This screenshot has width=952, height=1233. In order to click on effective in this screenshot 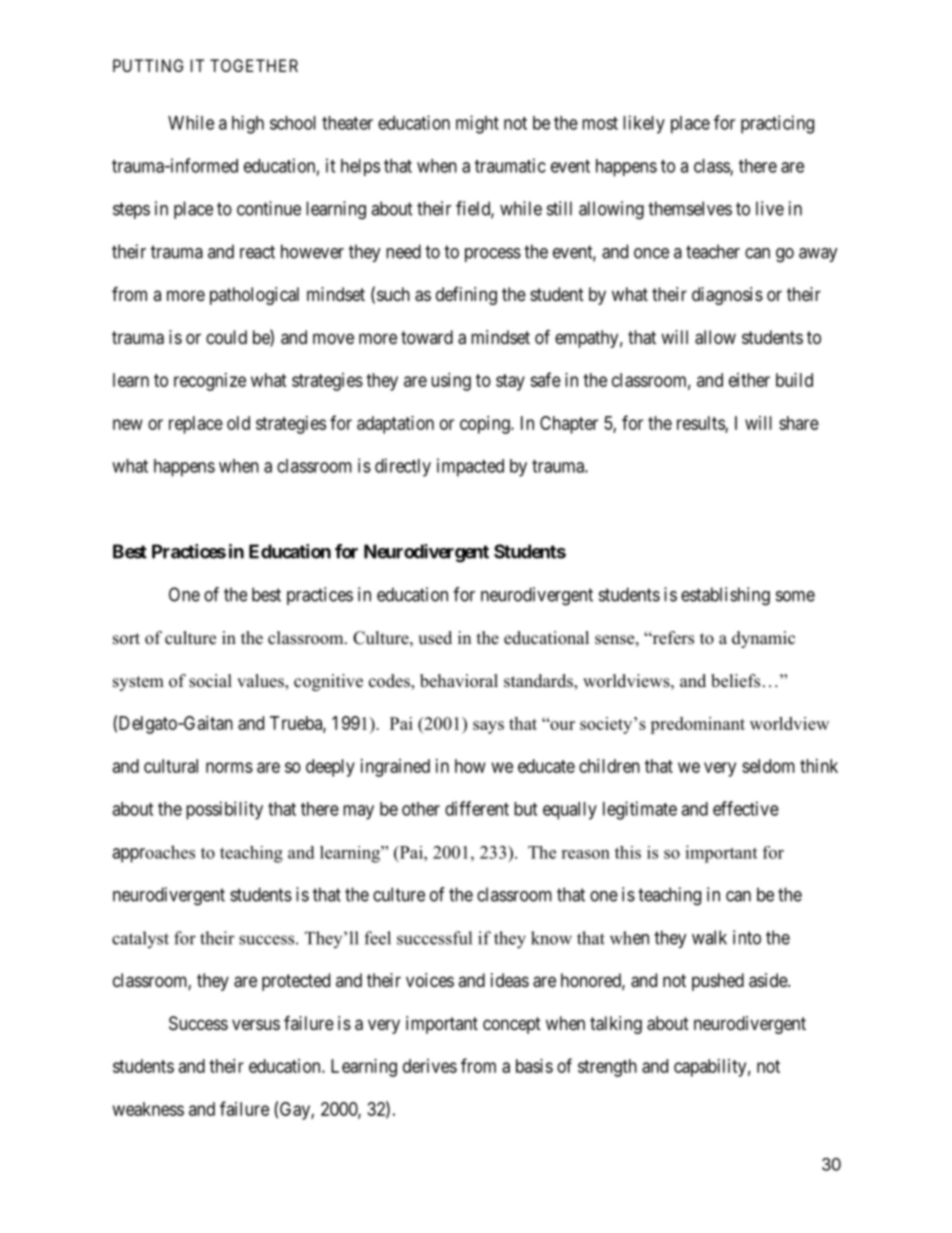, I will do `click(746, 808)`.
